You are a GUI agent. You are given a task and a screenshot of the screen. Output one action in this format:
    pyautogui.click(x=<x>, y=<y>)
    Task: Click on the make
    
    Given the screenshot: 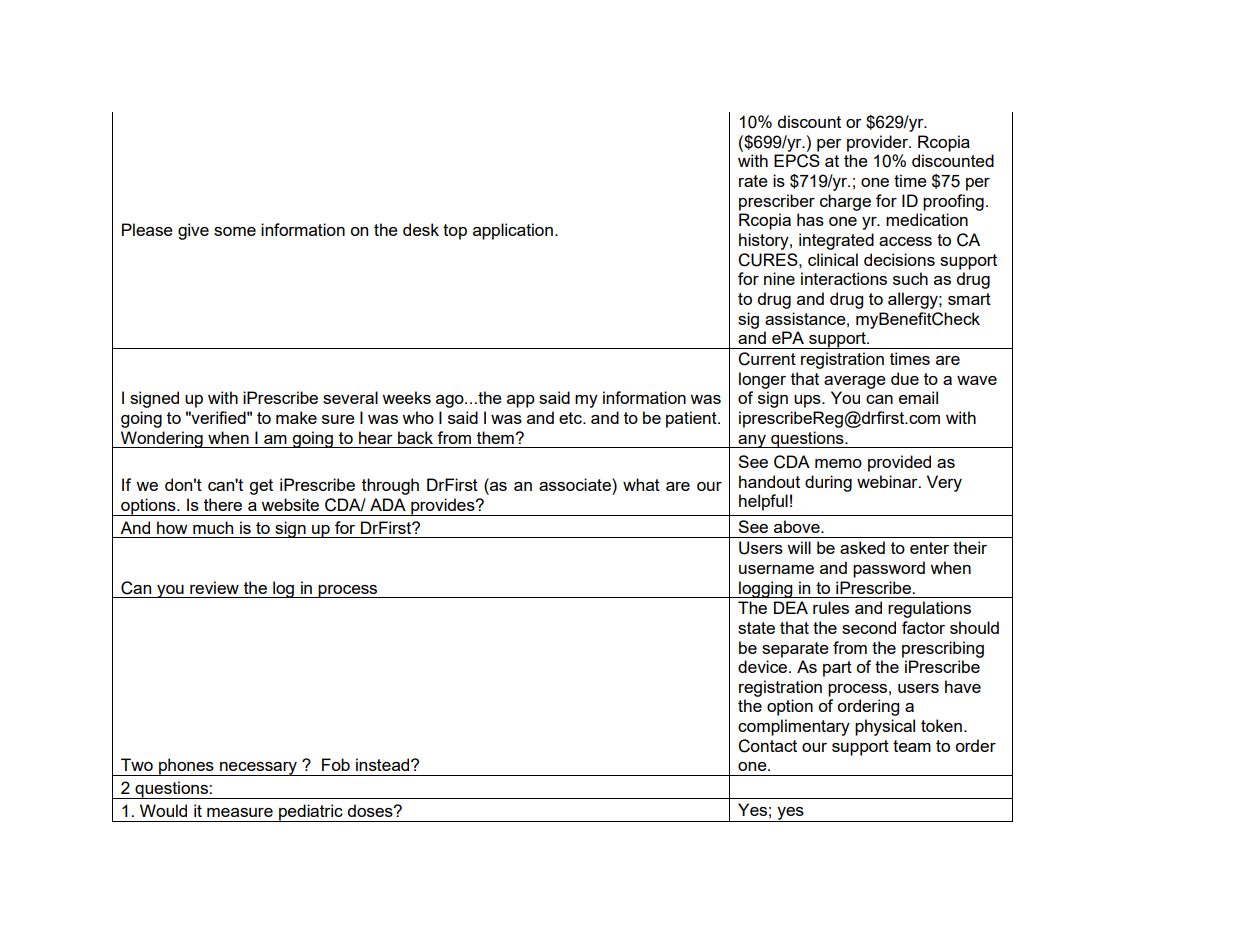 What is the action you would take?
    pyautogui.click(x=296, y=417)
